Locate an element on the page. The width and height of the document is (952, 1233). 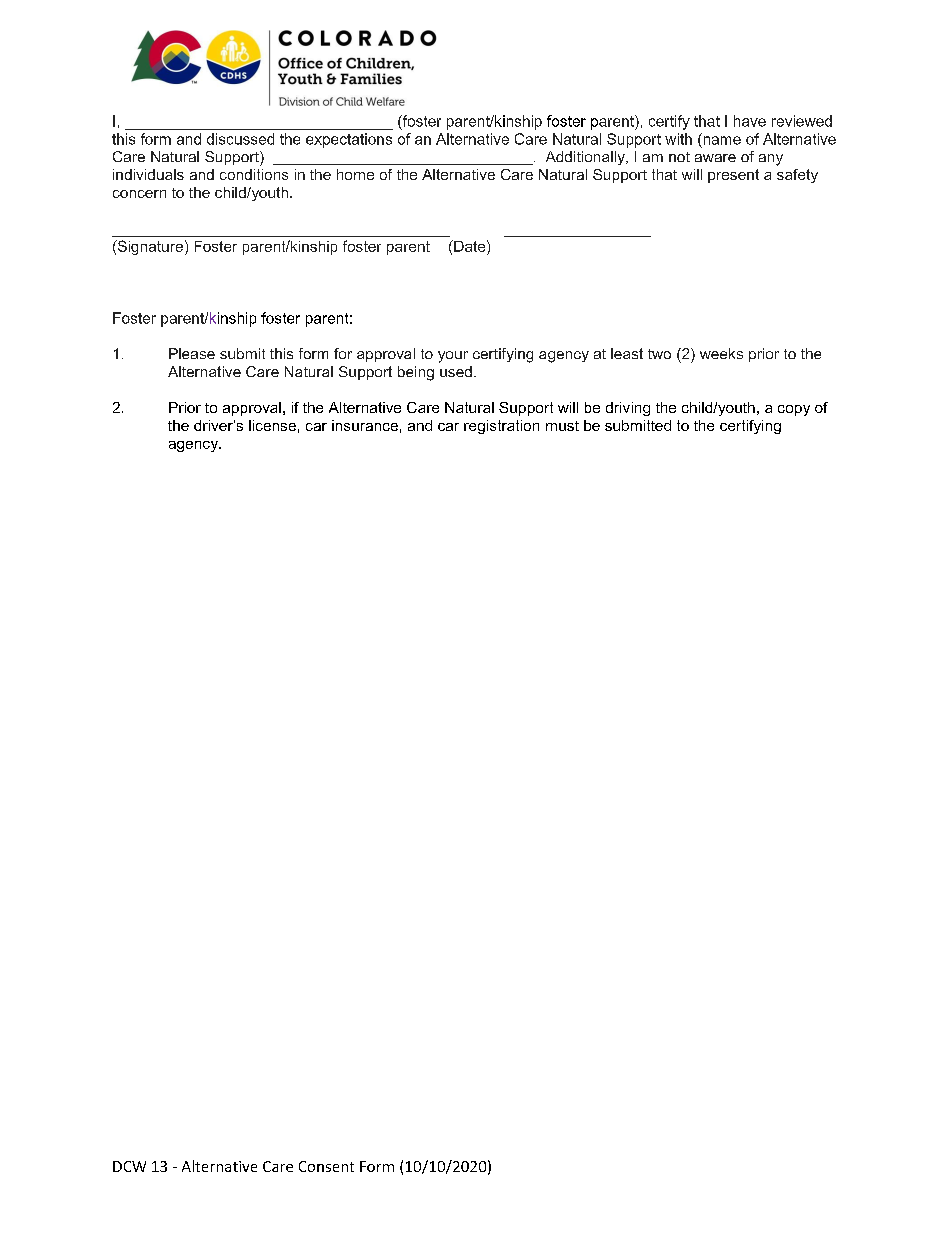
used is located at coordinates (456, 371).
